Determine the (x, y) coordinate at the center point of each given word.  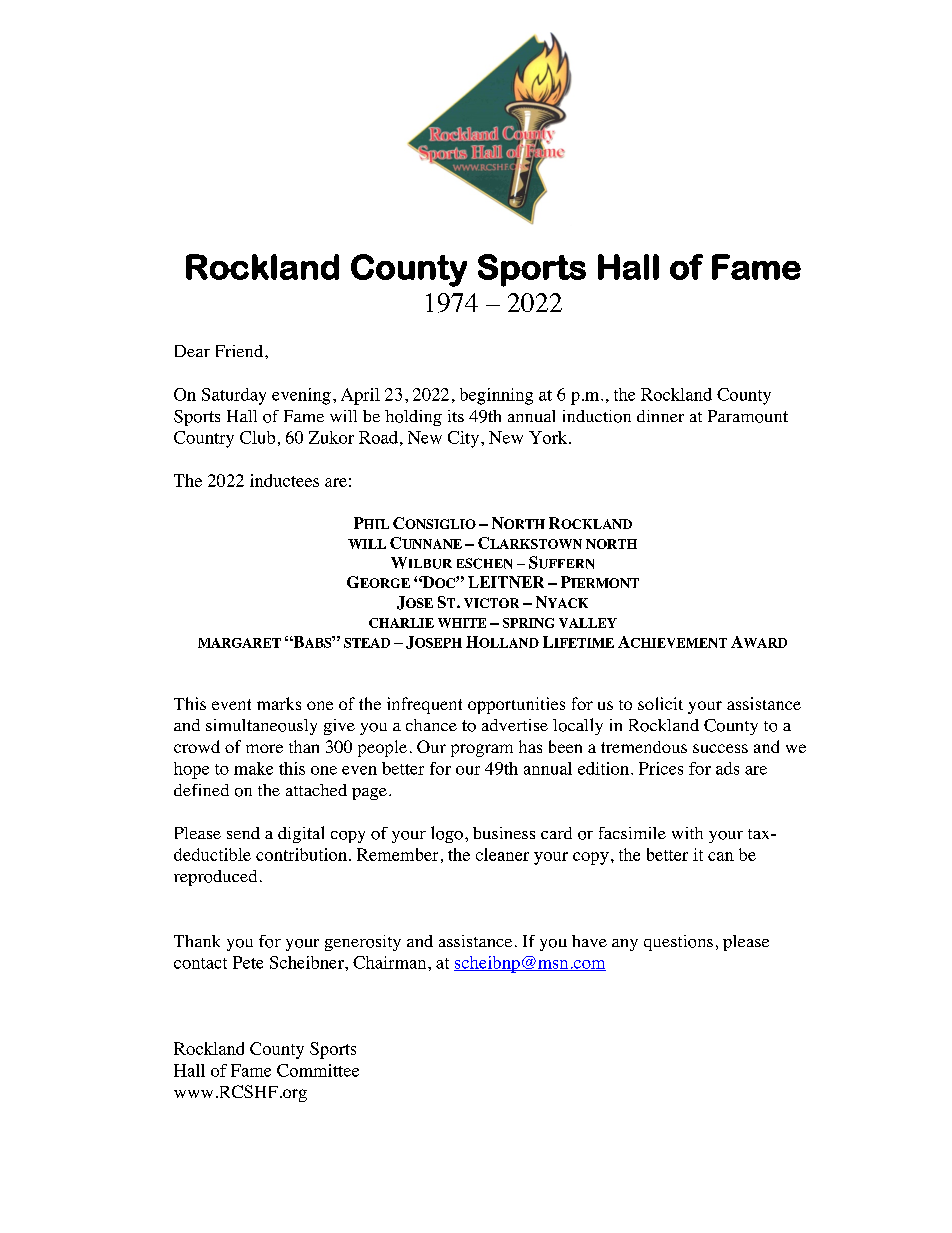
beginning (496, 396)
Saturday (234, 396)
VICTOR (491, 603)
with (687, 833)
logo (447, 834)
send (243, 833)
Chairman (391, 962)
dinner (660, 416)
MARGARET (239, 643)
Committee (318, 1070)
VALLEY (588, 623)
